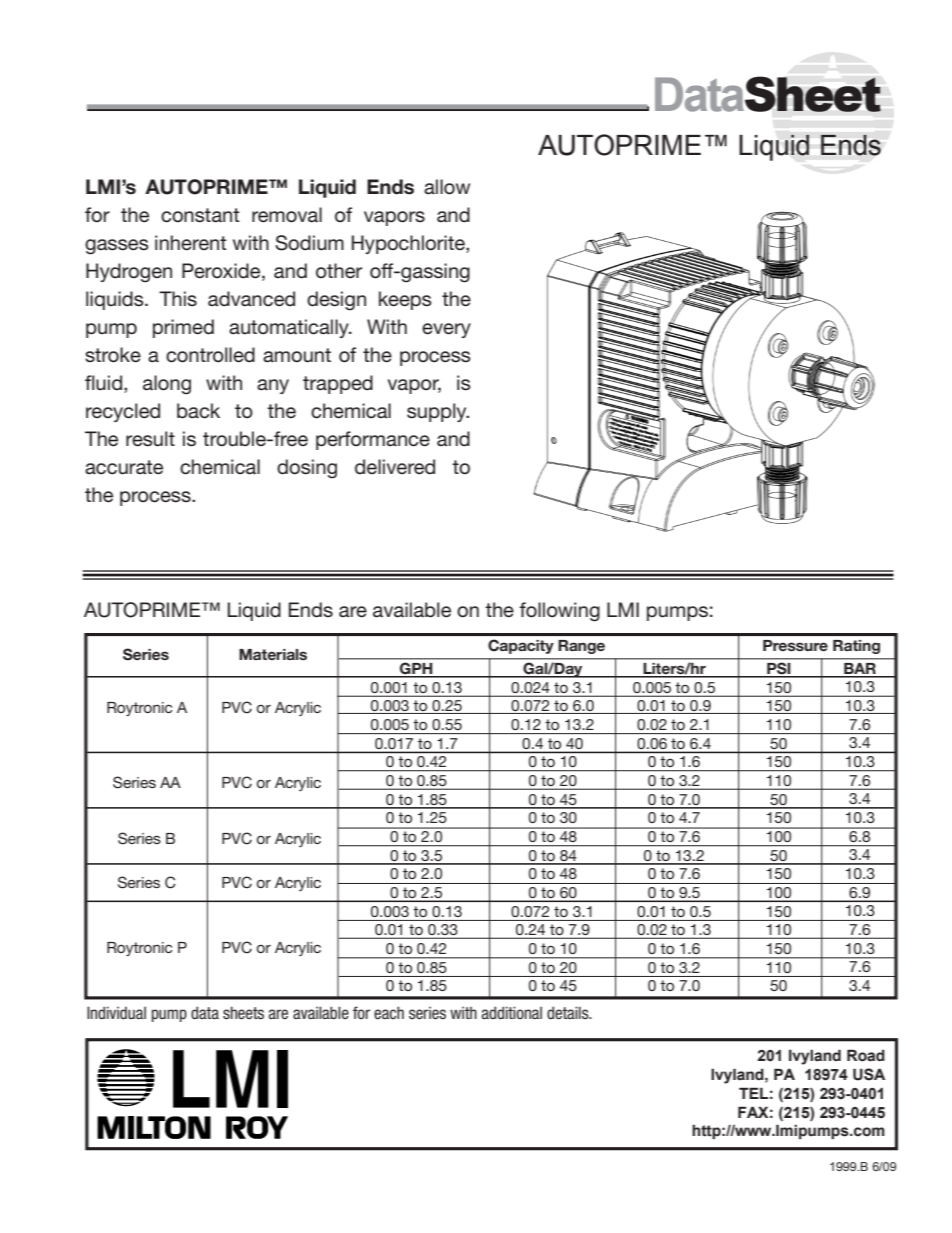 This screenshot has width=952, height=1233. What do you see at coordinates (243, 1013) in the screenshot?
I see `sheets` at bounding box center [243, 1013].
